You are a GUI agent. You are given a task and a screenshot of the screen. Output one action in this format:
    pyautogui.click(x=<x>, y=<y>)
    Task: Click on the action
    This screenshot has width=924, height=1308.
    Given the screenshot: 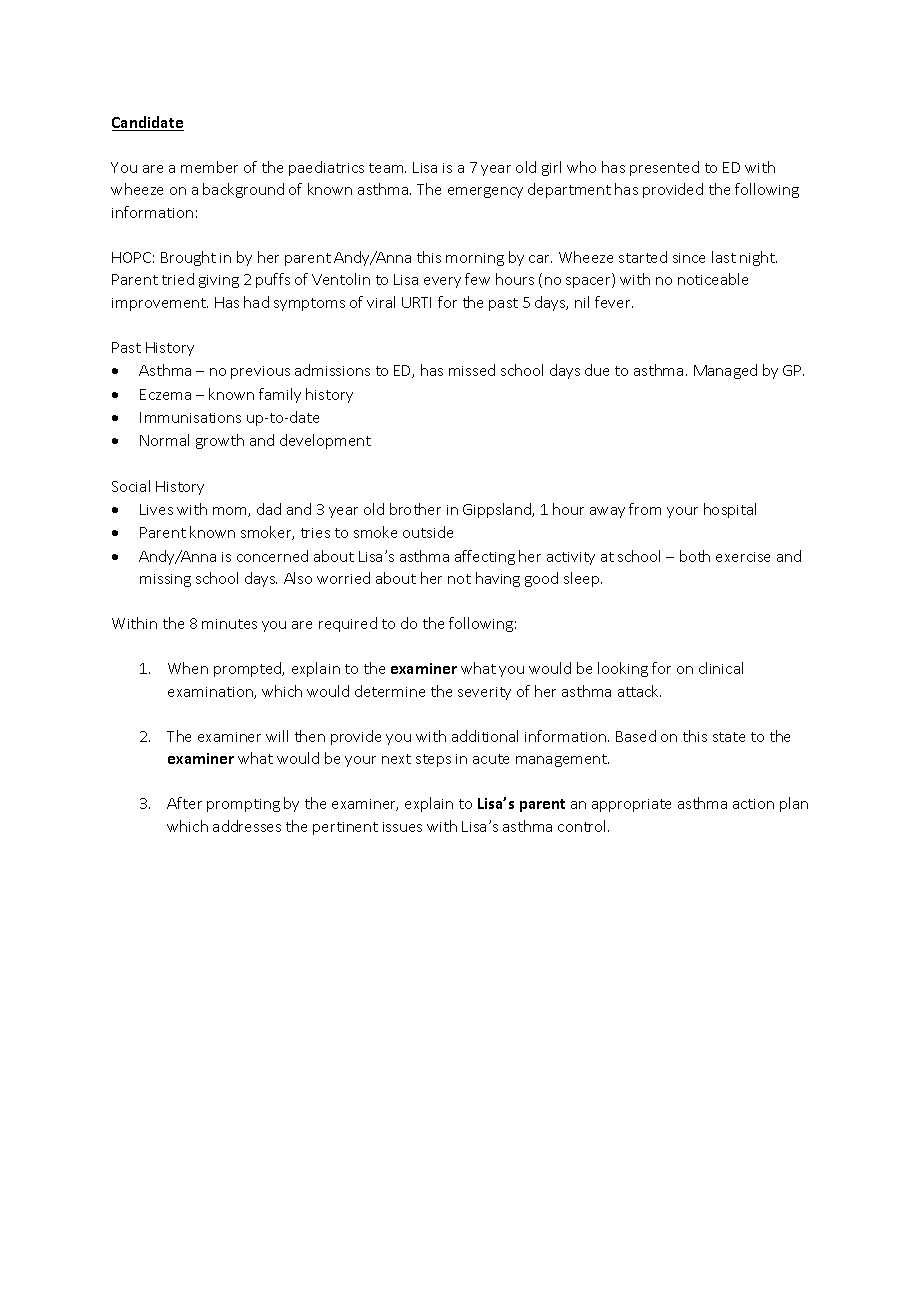 What is the action you would take?
    pyautogui.click(x=753, y=804)
